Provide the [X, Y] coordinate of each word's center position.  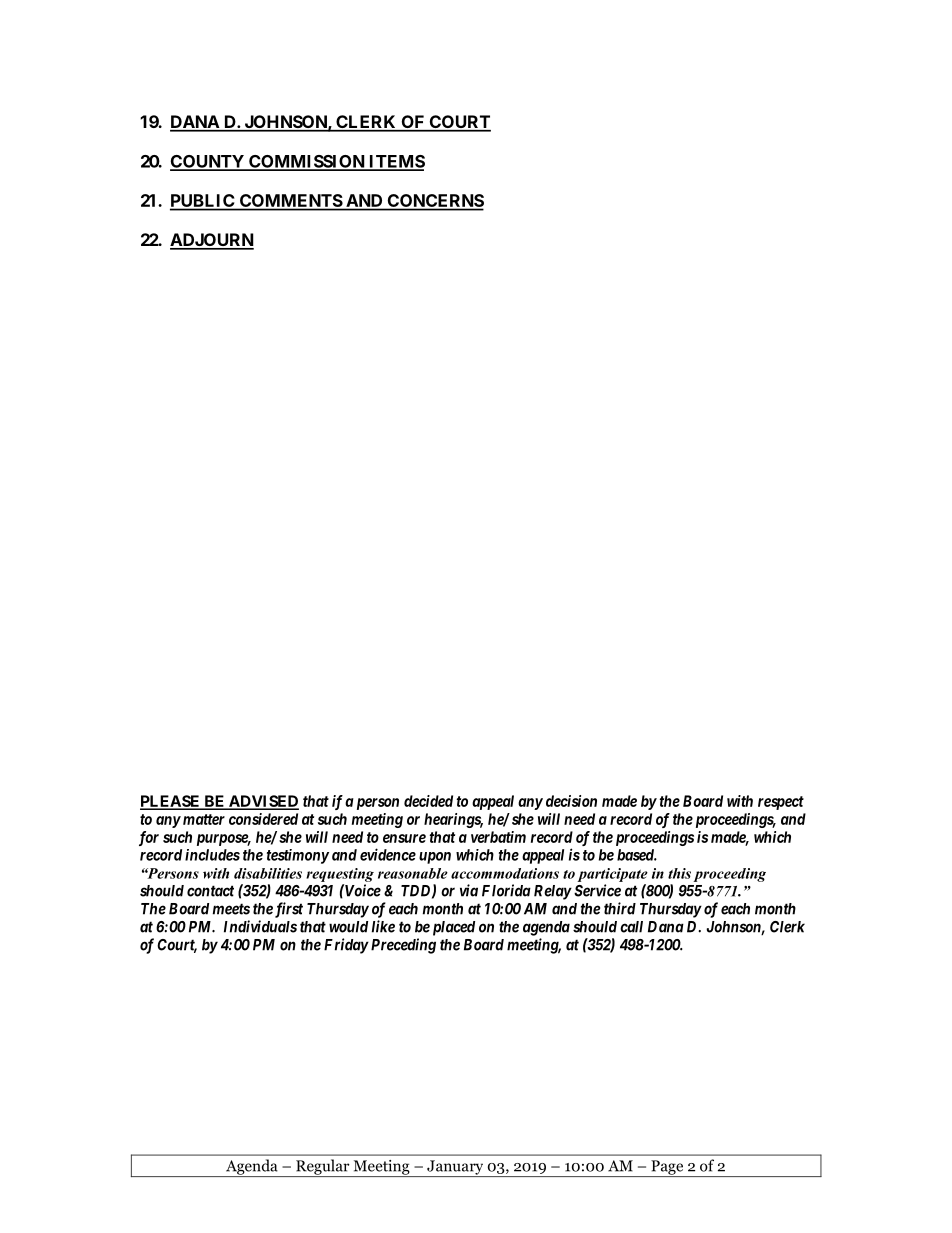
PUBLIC [203, 202]
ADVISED [263, 802]
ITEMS [396, 162]
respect [781, 803]
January [455, 1168]
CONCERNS [434, 202]
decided [428, 801]
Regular [323, 1168]
